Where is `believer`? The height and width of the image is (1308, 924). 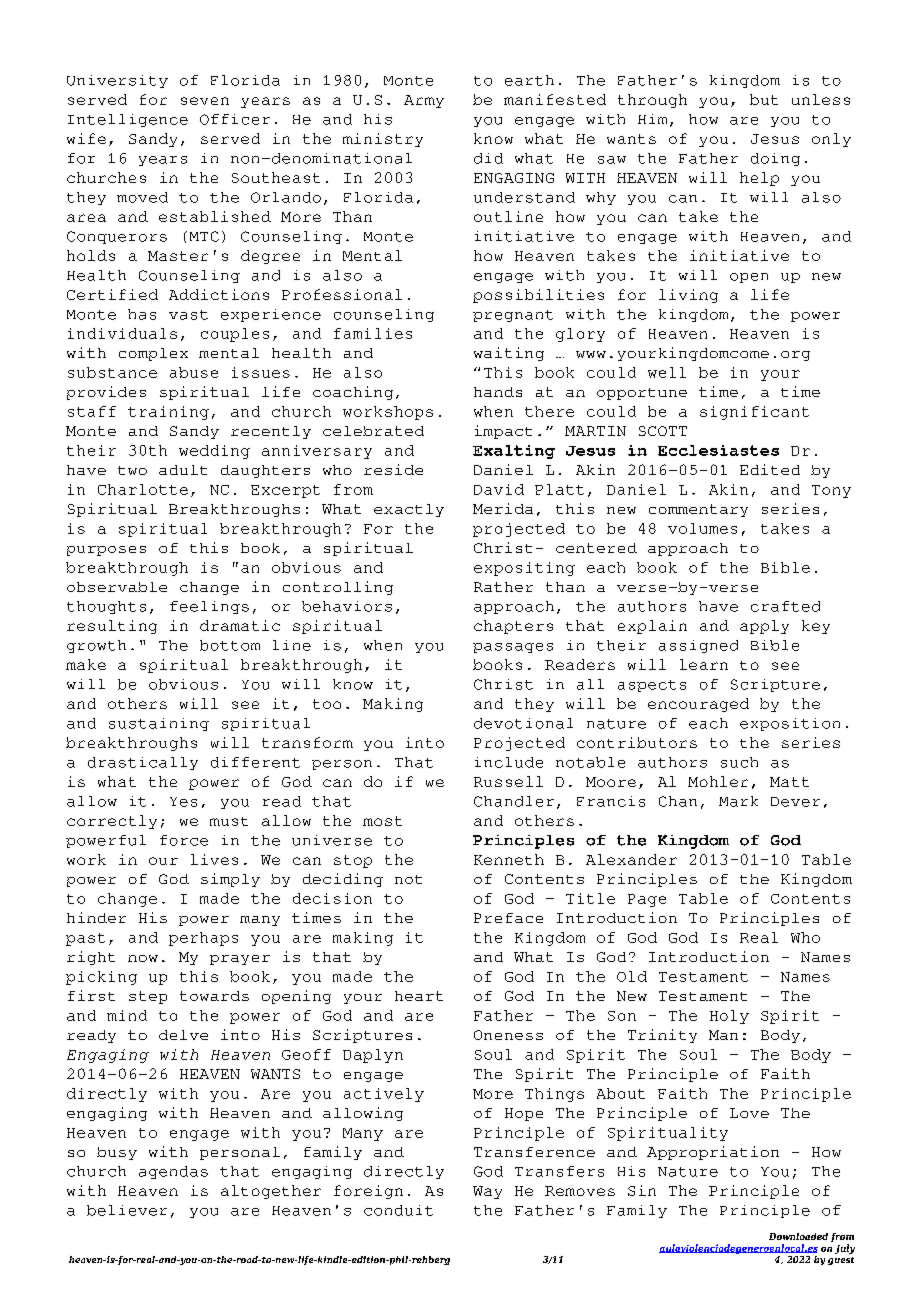
believer is located at coordinates (127, 1210).
